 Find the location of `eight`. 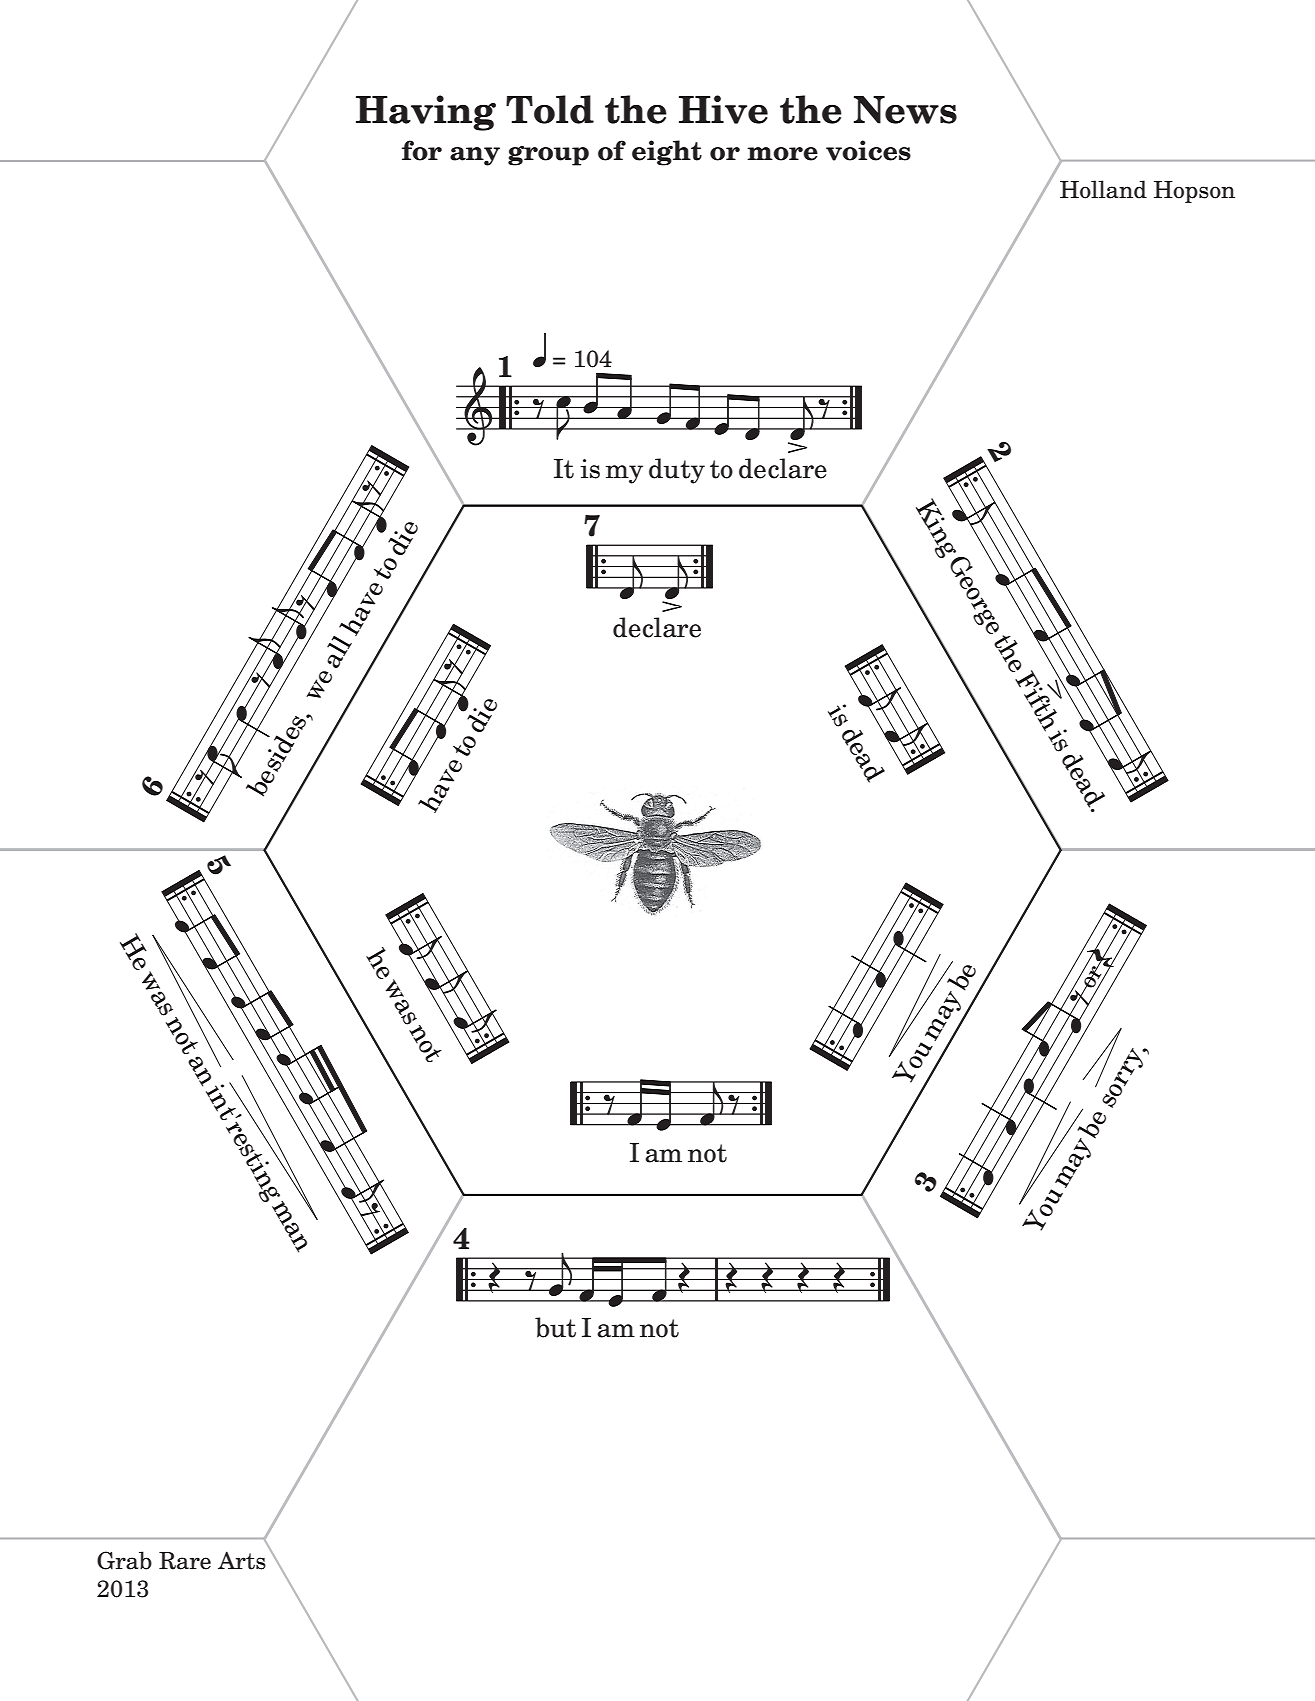

eight is located at coordinates (667, 153).
